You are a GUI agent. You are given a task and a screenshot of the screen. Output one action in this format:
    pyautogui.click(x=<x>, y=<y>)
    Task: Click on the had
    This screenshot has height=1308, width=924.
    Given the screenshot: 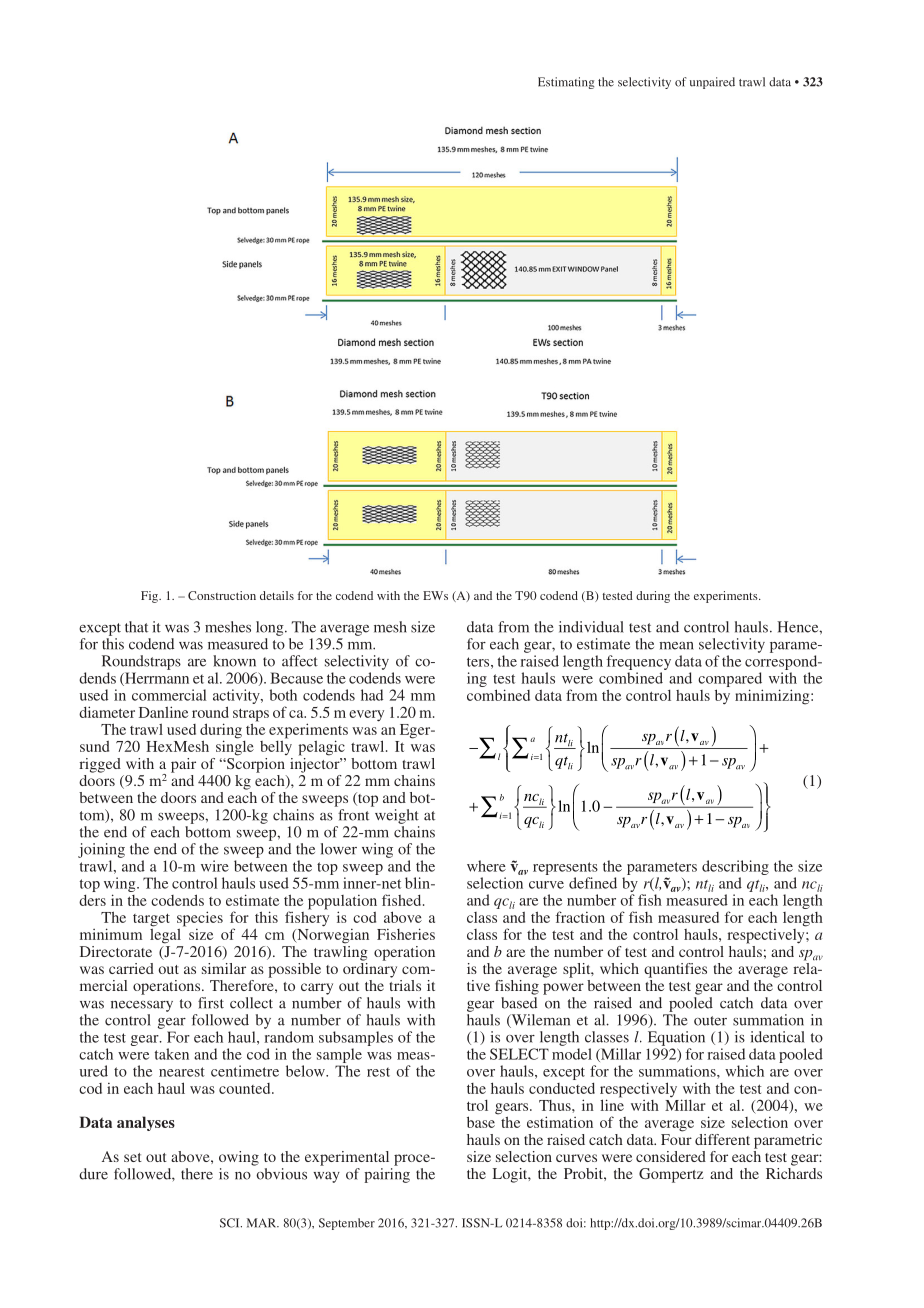 What is the action you would take?
    pyautogui.click(x=372, y=695)
